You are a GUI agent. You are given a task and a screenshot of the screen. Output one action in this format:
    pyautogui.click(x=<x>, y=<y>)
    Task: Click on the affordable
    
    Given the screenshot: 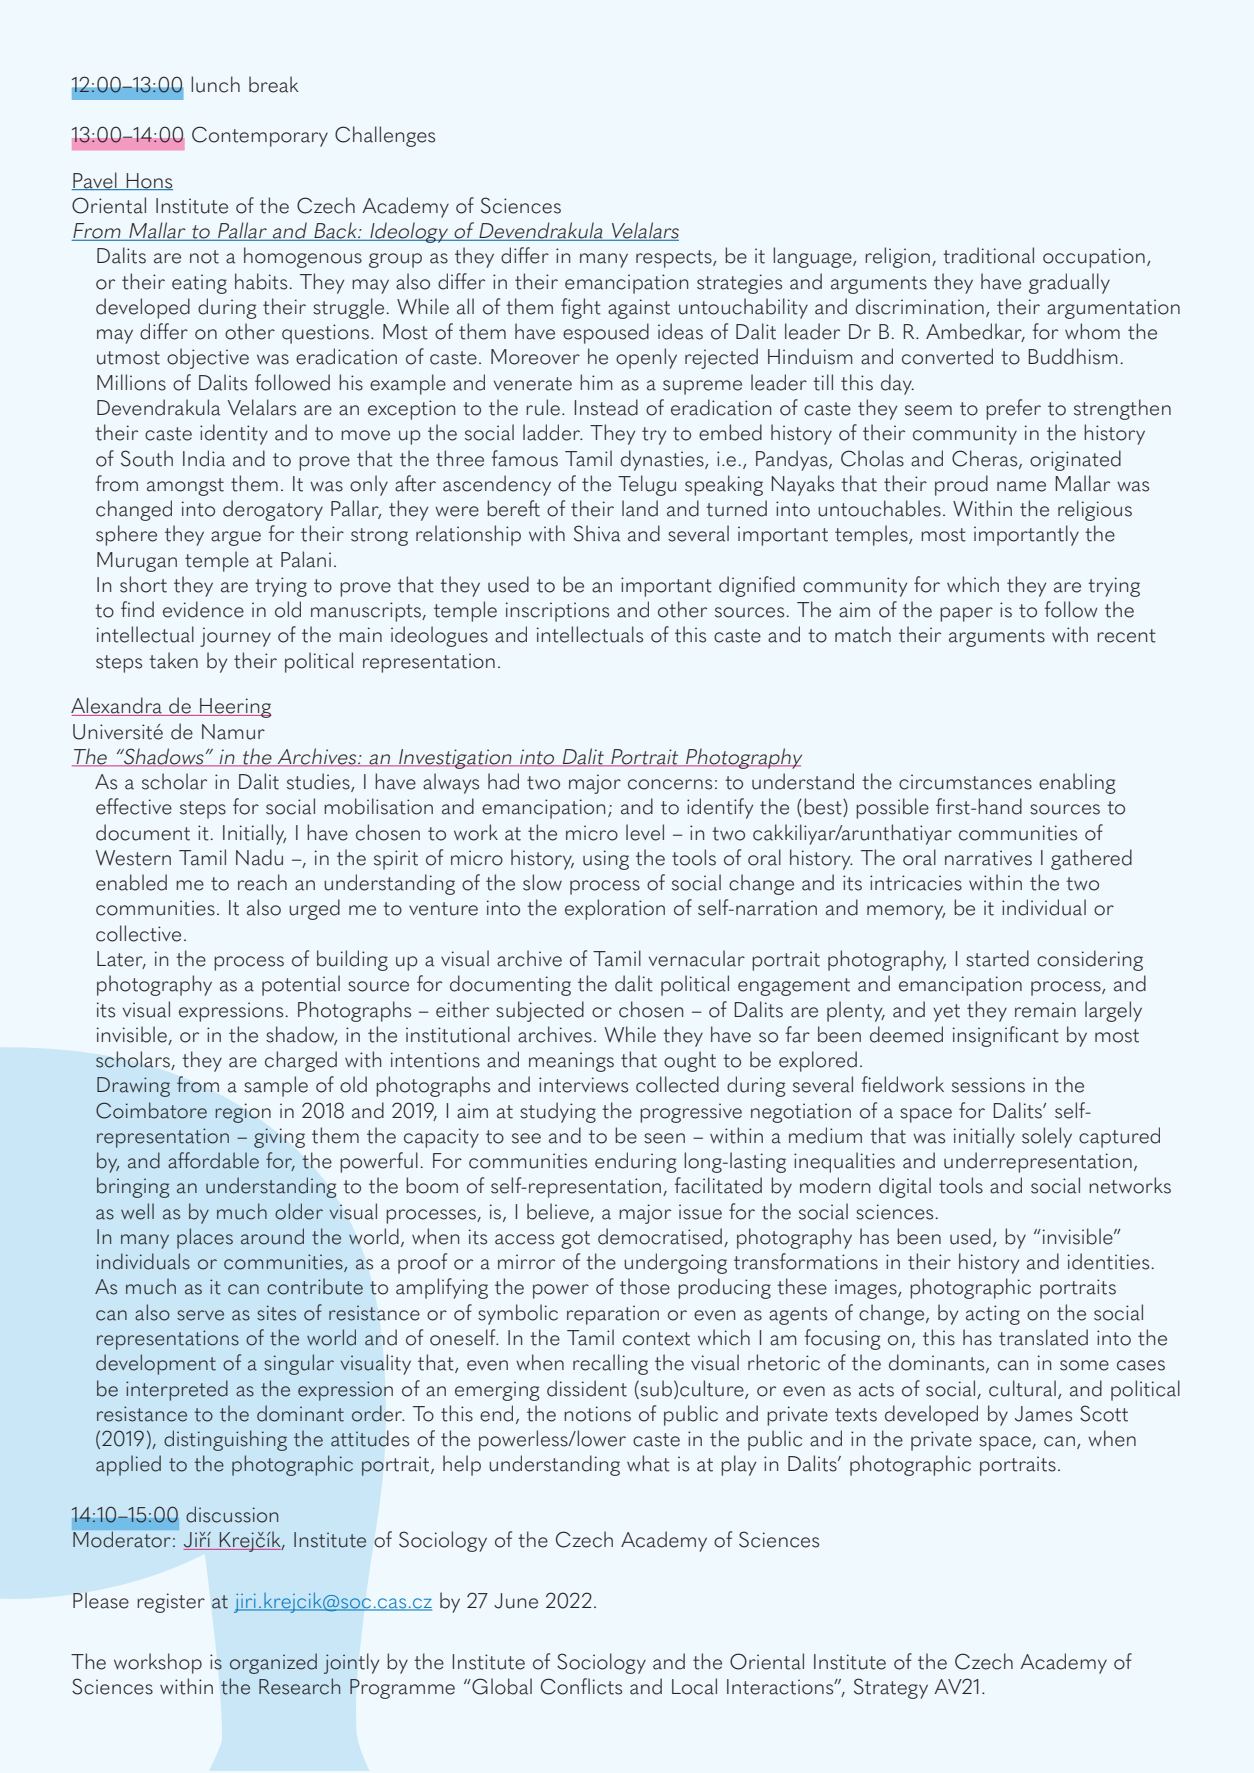 What is the action you would take?
    pyautogui.click(x=213, y=1160)
